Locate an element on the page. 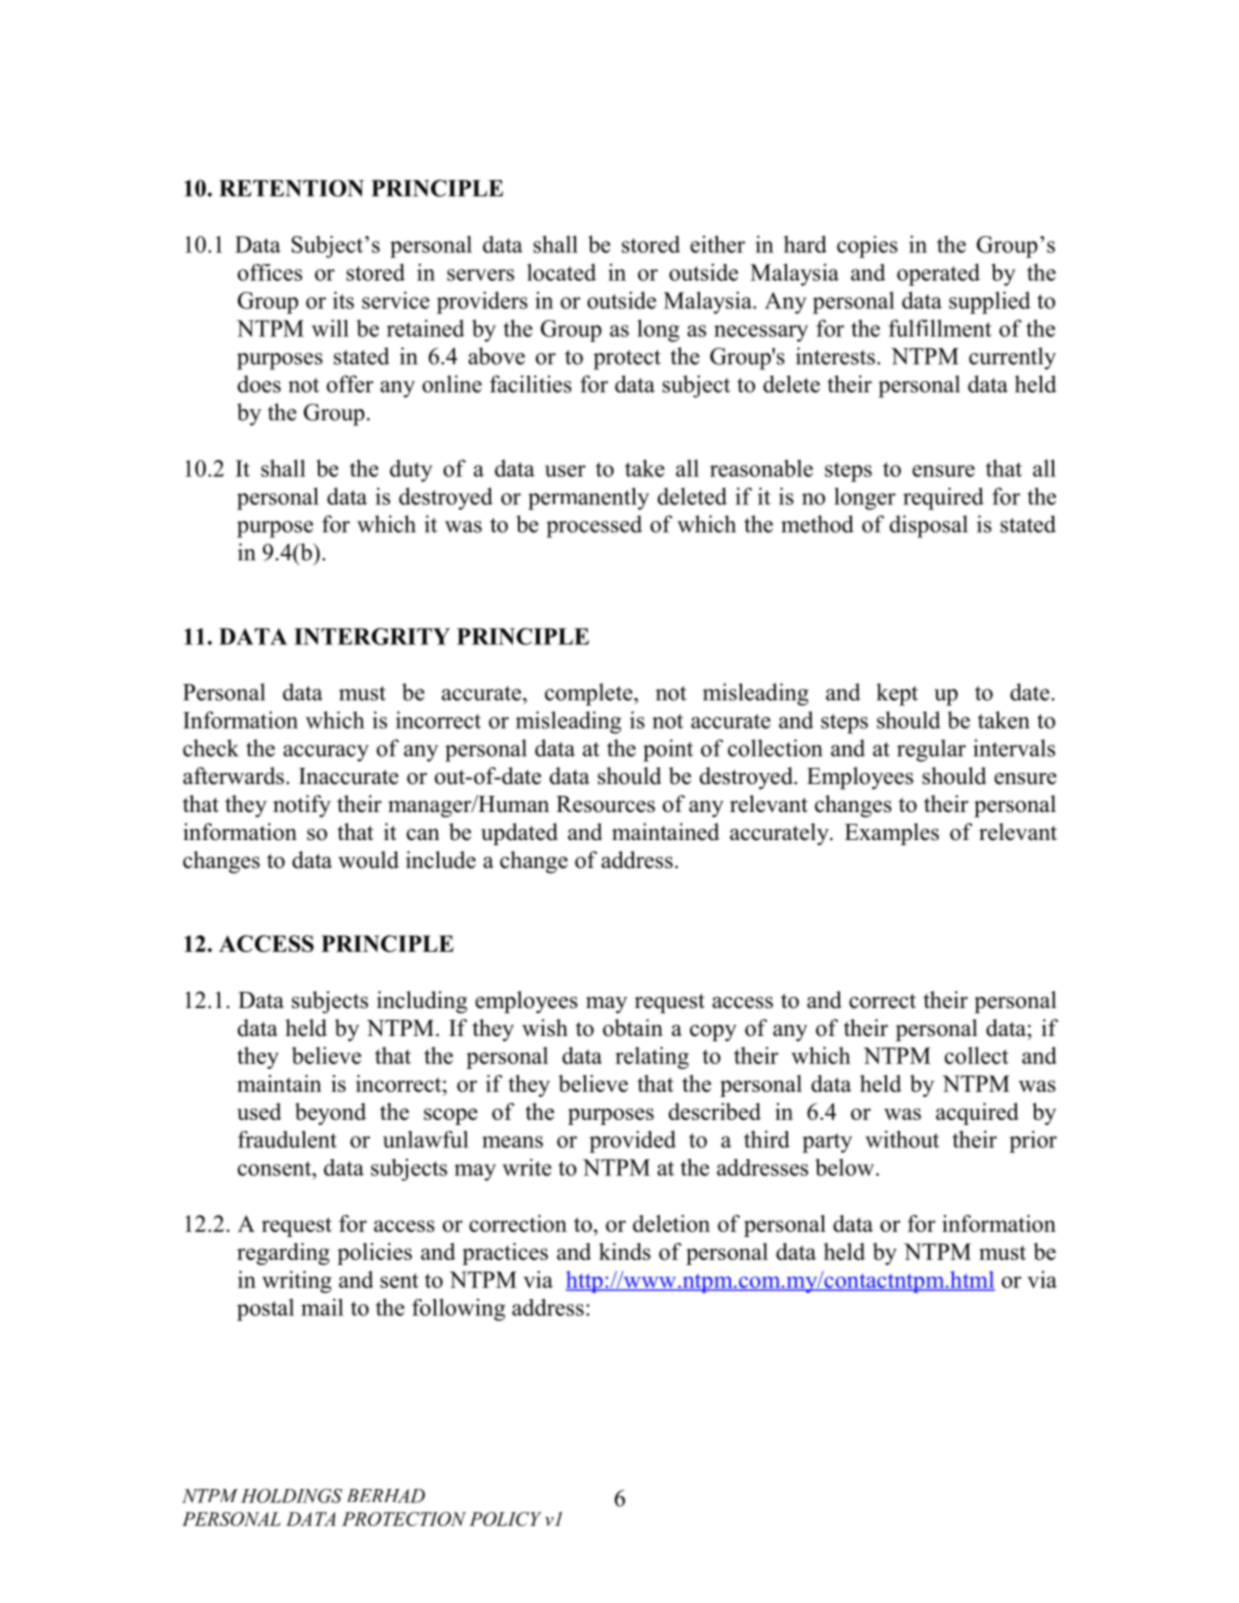  including is located at coordinates (422, 1002).
